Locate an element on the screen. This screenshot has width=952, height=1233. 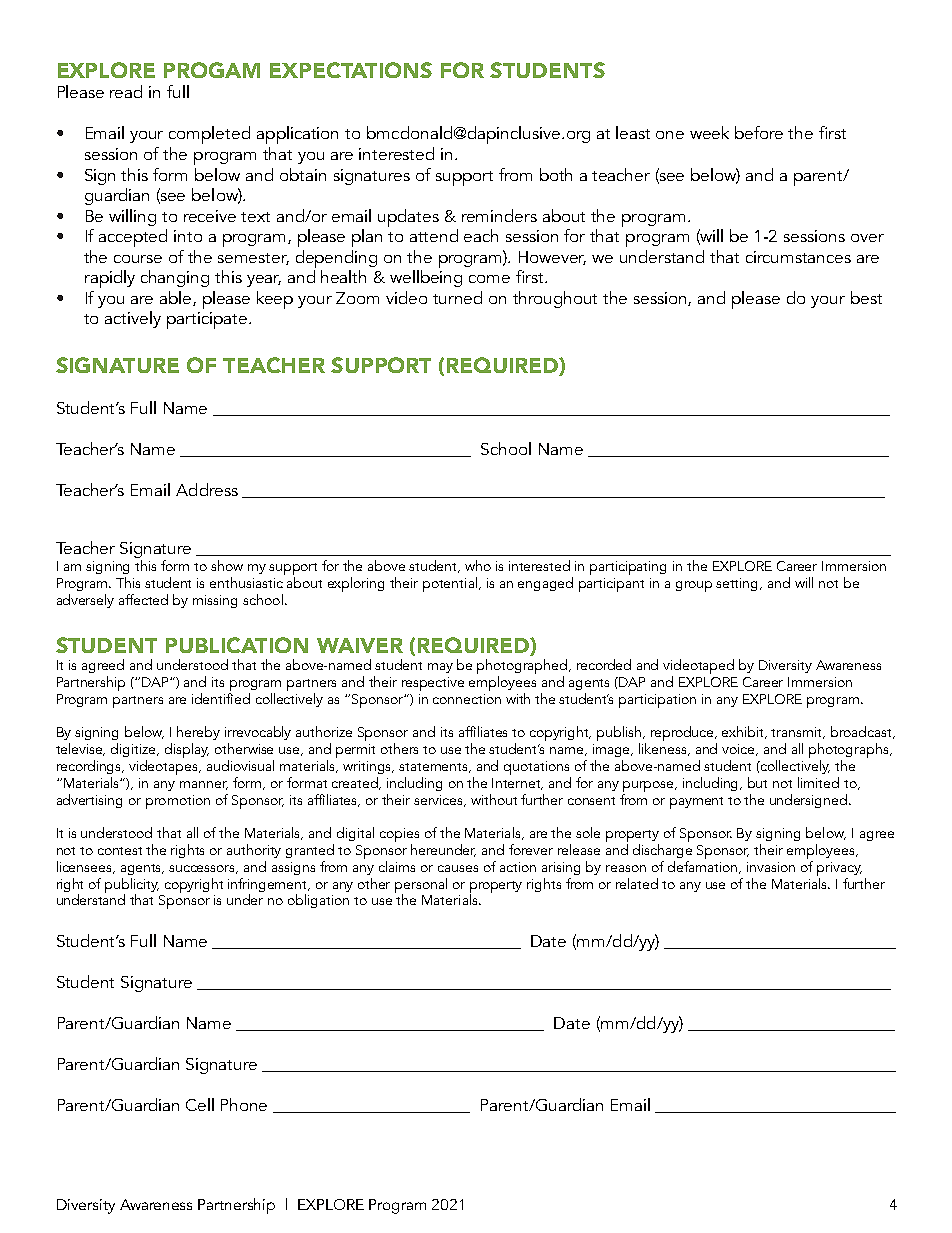
potential is located at coordinates (451, 584).
